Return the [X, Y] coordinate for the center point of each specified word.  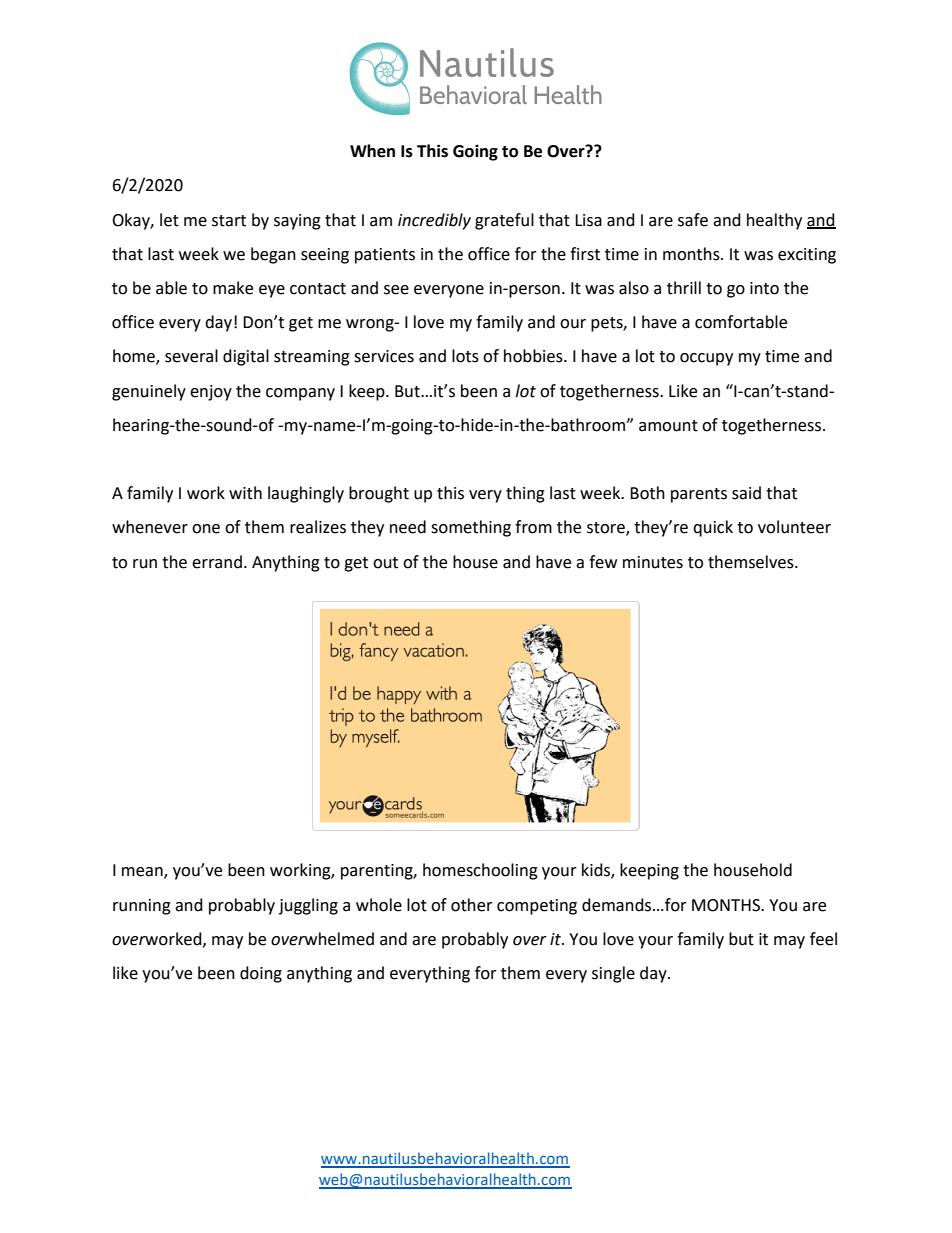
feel [823, 939]
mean [143, 873]
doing [261, 974]
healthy [774, 221]
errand [217, 562]
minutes [653, 562]
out [385, 563]
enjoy [211, 393]
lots [465, 356]
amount [668, 426]
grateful [504, 221]
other [472, 905]
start [229, 221]
